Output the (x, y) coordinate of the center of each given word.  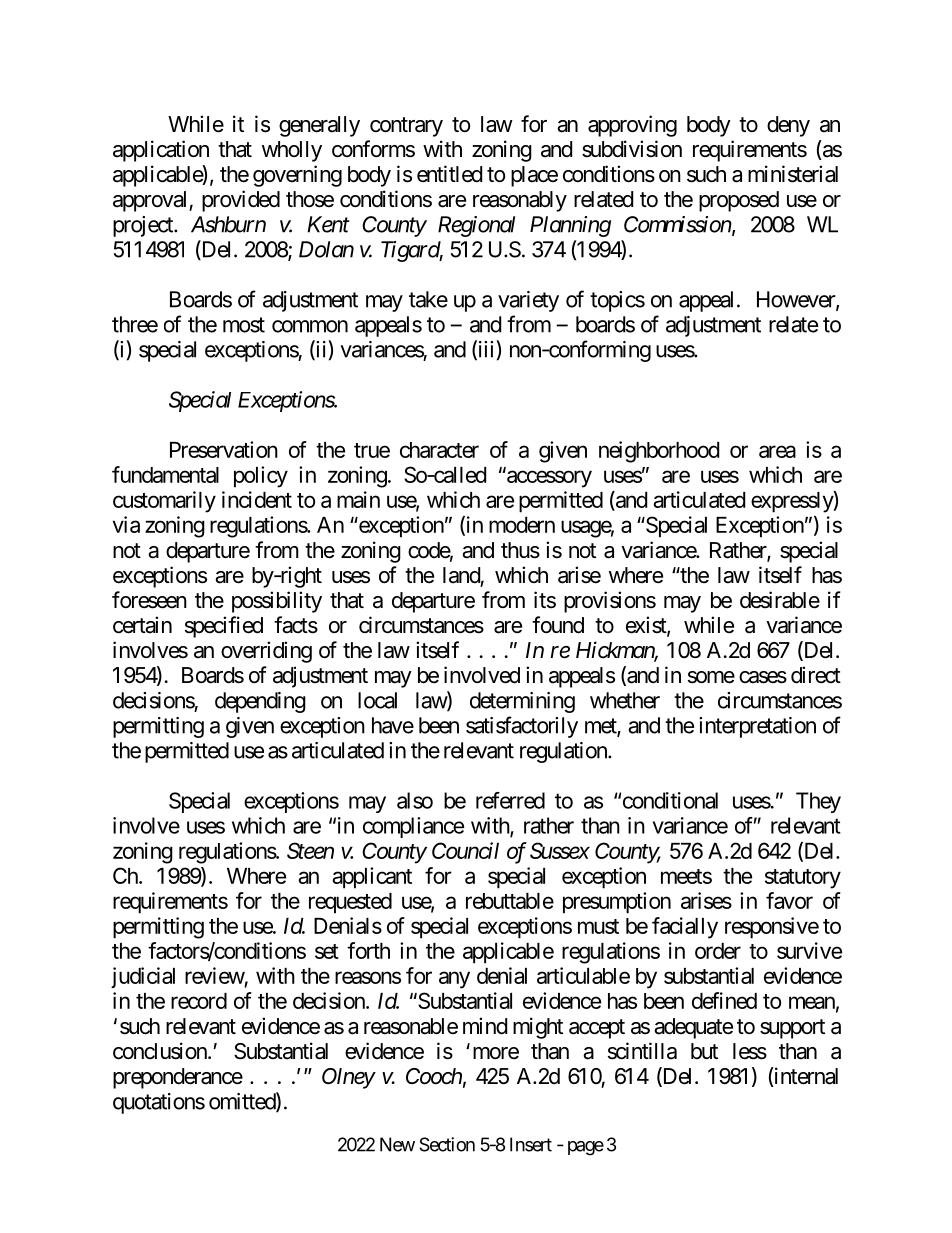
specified (224, 627)
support (792, 1029)
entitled (449, 174)
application (161, 151)
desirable (780, 600)
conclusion (161, 1051)
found (558, 625)
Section (447, 1144)
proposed (739, 201)
